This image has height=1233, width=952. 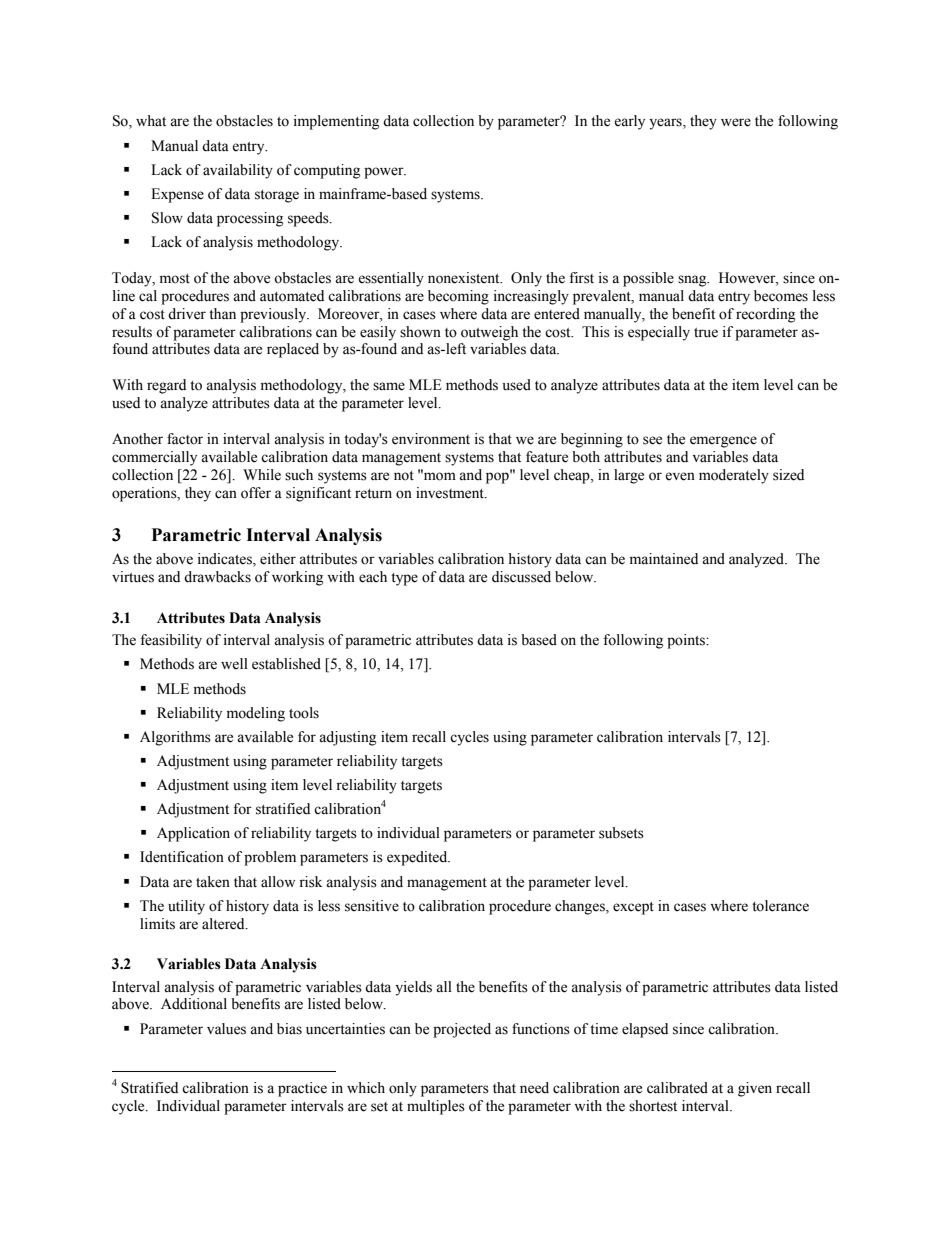 What do you see at coordinates (418, 858) in the image?
I see `expedited` at bounding box center [418, 858].
